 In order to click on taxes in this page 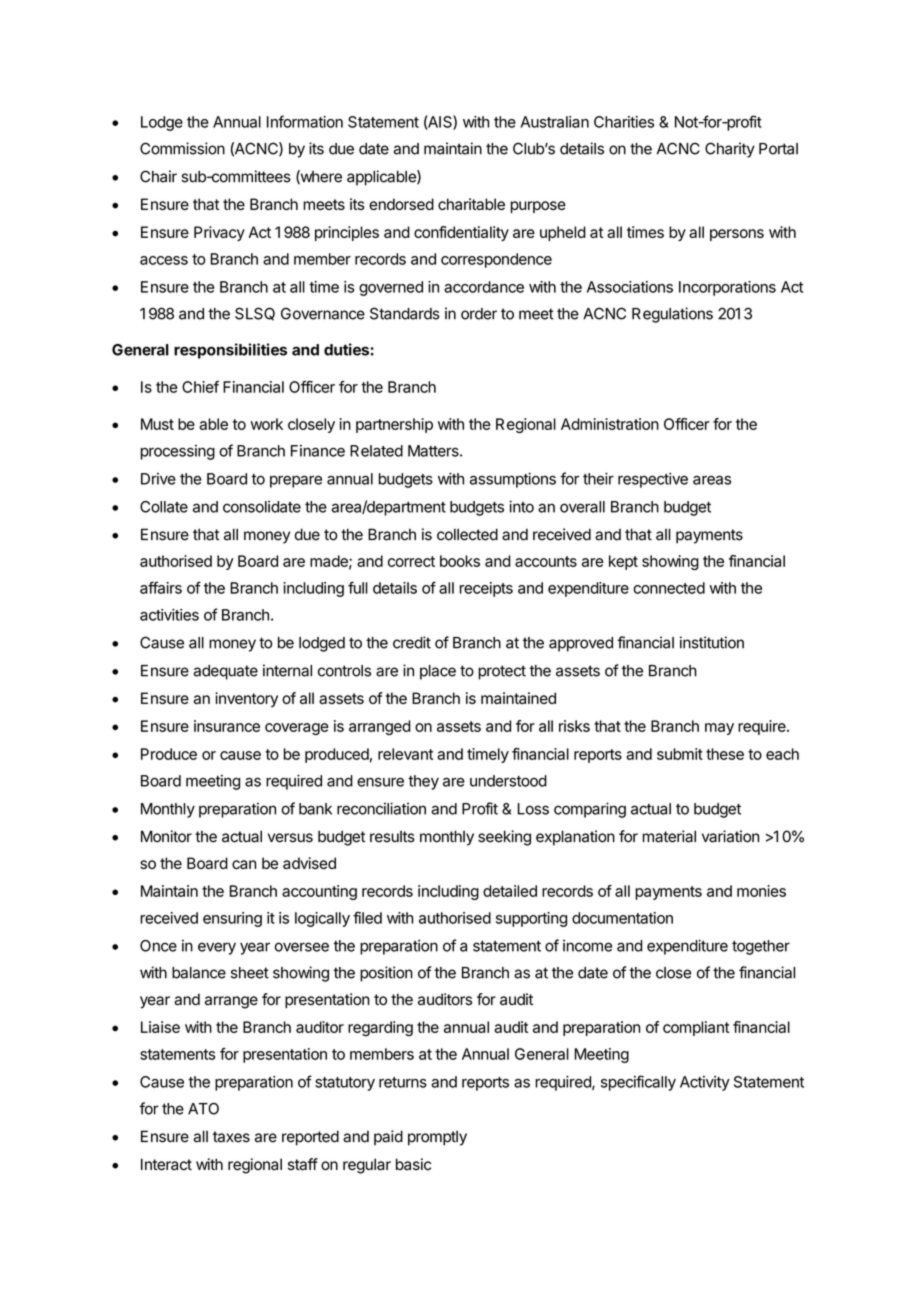, I will do `click(231, 1137)`.
